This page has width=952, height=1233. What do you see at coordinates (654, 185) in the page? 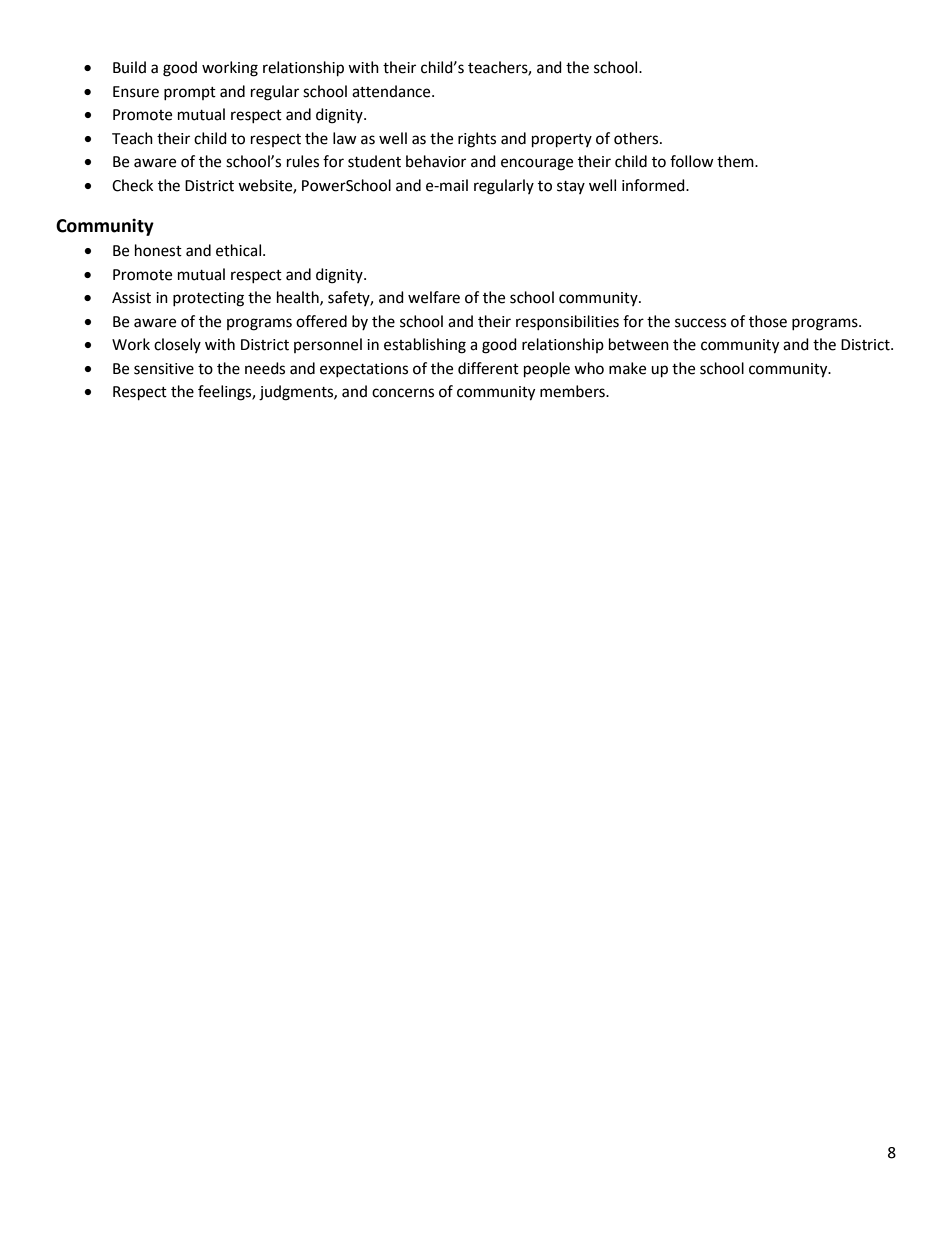
I see `informed` at bounding box center [654, 185].
